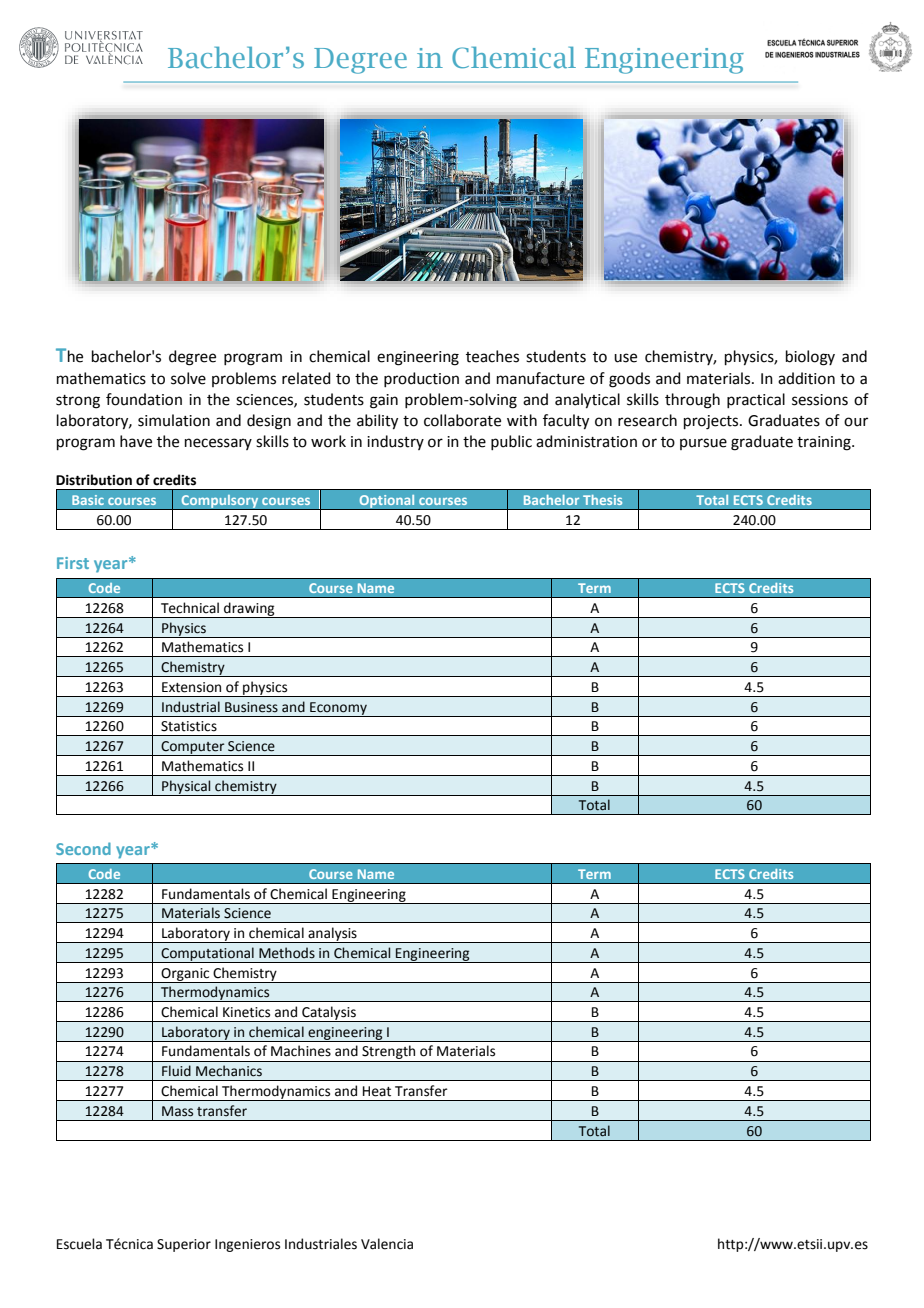  What do you see at coordinates (188, 378) in the image?
I see `solve` at bounding box center [188, 378].
